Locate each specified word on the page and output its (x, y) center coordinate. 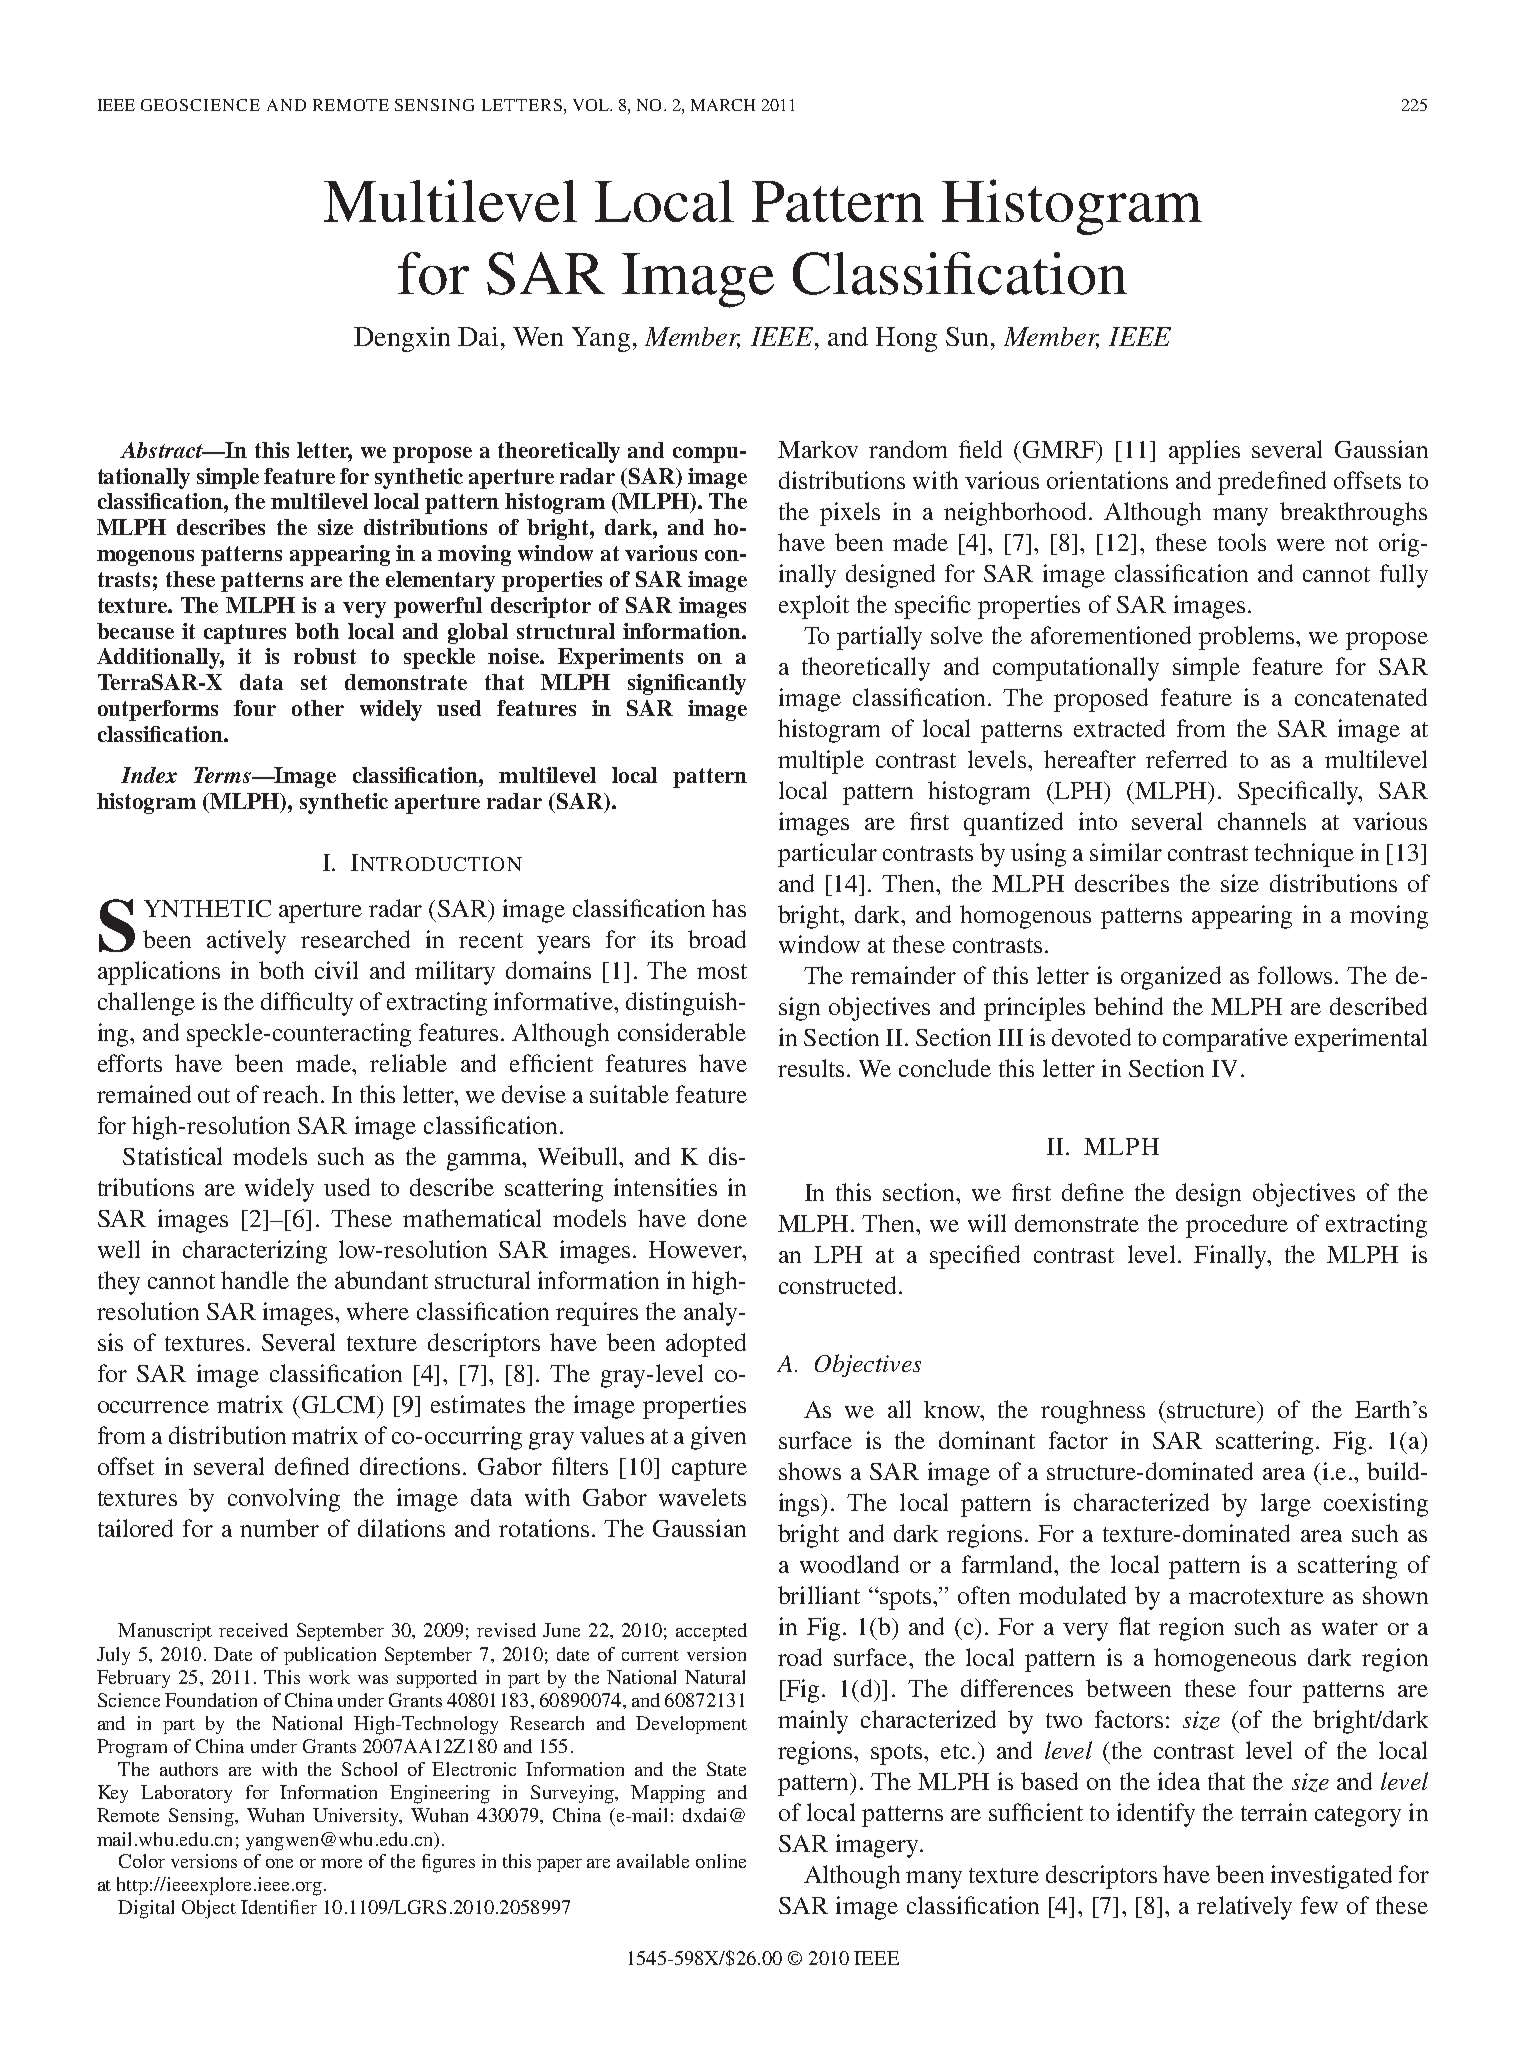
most (722, 971)
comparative (1225, 1040)
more (341, 1863)
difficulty (307, 1004)
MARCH (723, 105)
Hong (906, 339)
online (721, 1861)
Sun (967, 336)
